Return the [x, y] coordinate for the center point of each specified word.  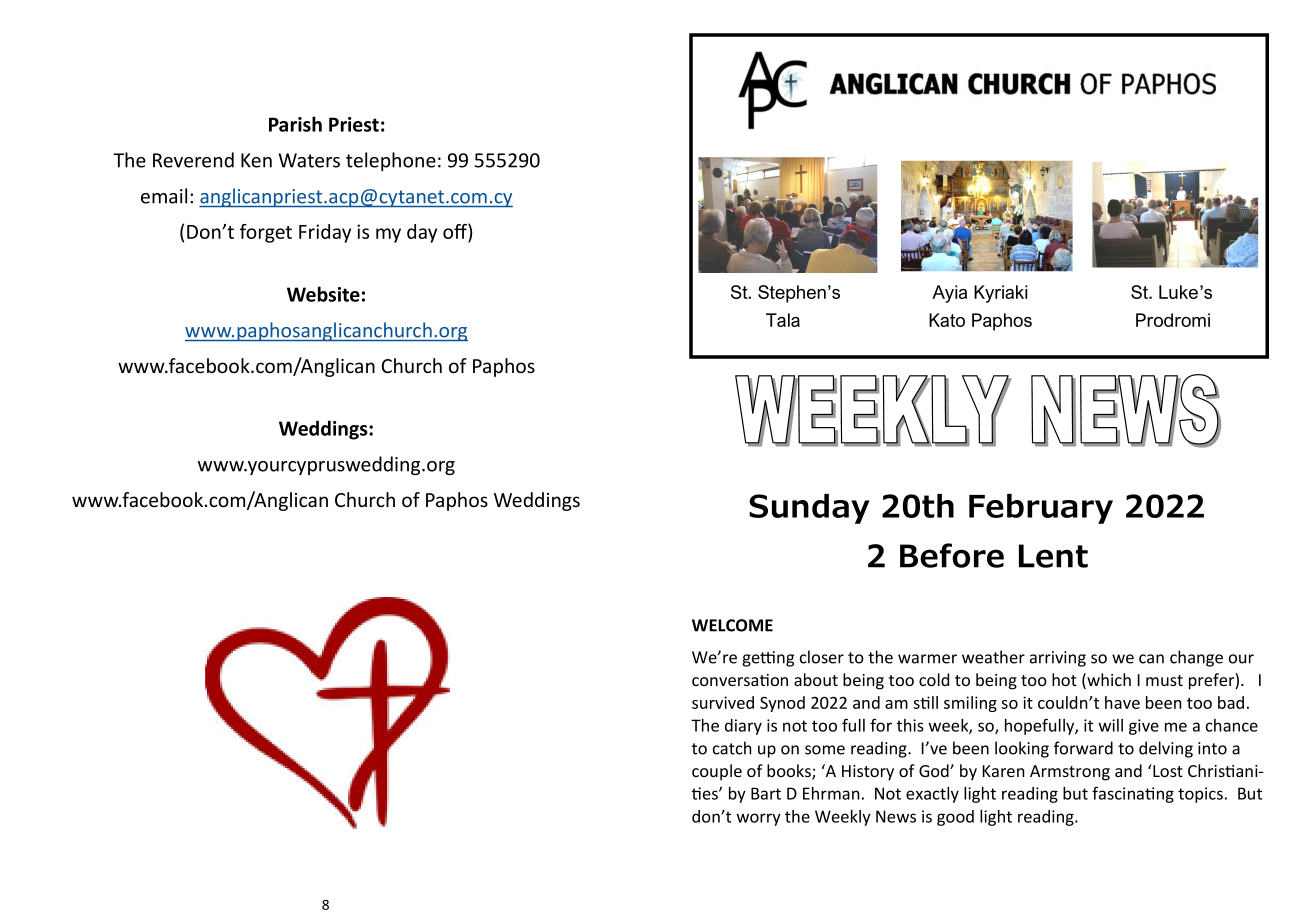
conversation [740, 680]
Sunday [809, 509]
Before [952, 555]
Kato [947, 320]
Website [323, 294]
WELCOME [732, 625]
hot [1064, 679]
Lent [1053, 556]
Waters [309, 160]
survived [723, 702]
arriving [1058, 659]
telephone [391, 161]
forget [266, 233]
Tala [783, 320]
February [1041, 509]
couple [717, 772]
